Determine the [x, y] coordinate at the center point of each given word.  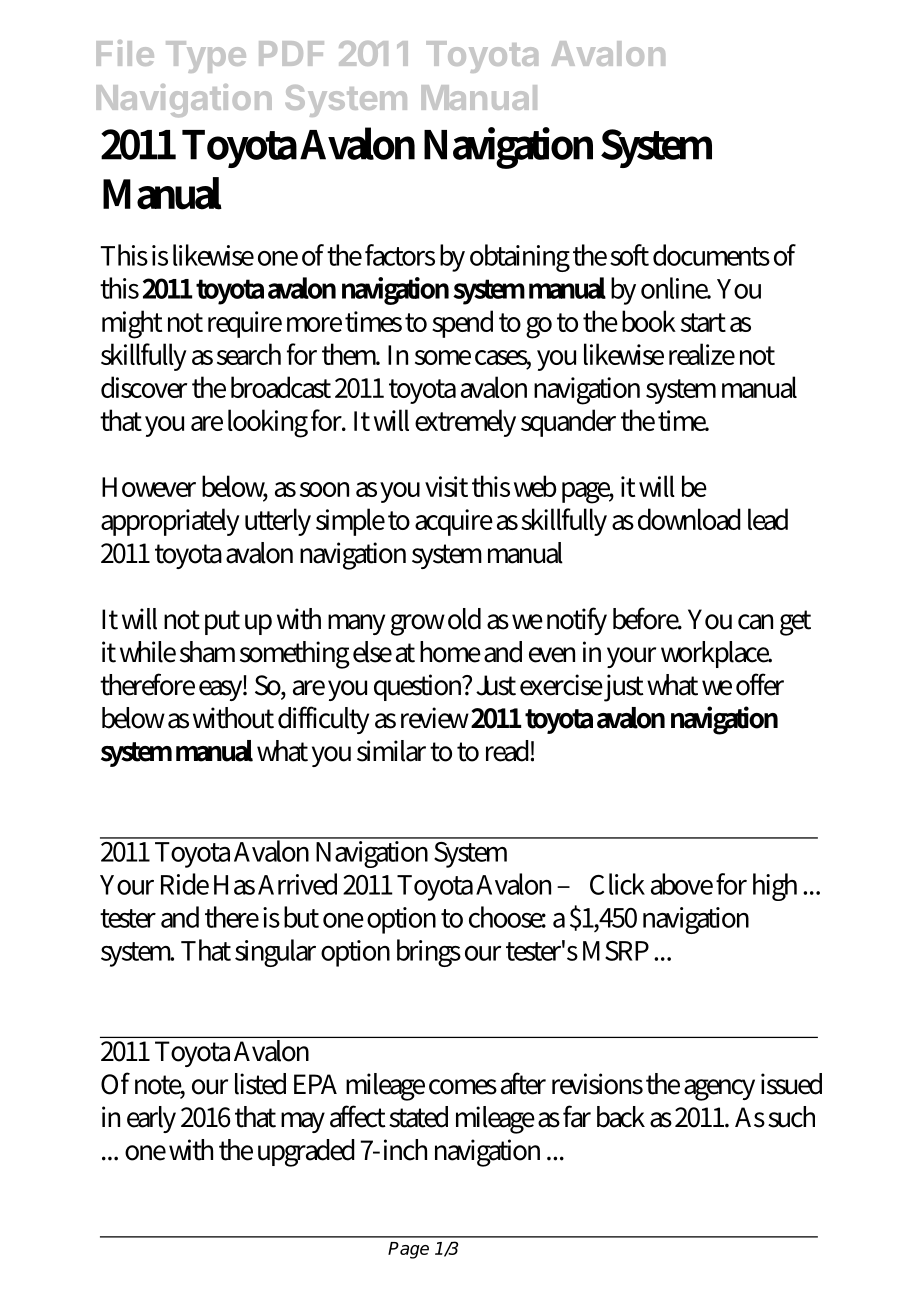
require [245, 324]
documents [711, 255]
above [682, 884]
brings [429, 953]
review [436, 718]
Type [206, 57]
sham [207, 652]
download [689, 519]
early [151, 1119]
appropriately [170, 522]
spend [462, 324]
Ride [185, 884]
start [703, 322]
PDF [291, 53]
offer [760, 684]
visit [446, 486]
